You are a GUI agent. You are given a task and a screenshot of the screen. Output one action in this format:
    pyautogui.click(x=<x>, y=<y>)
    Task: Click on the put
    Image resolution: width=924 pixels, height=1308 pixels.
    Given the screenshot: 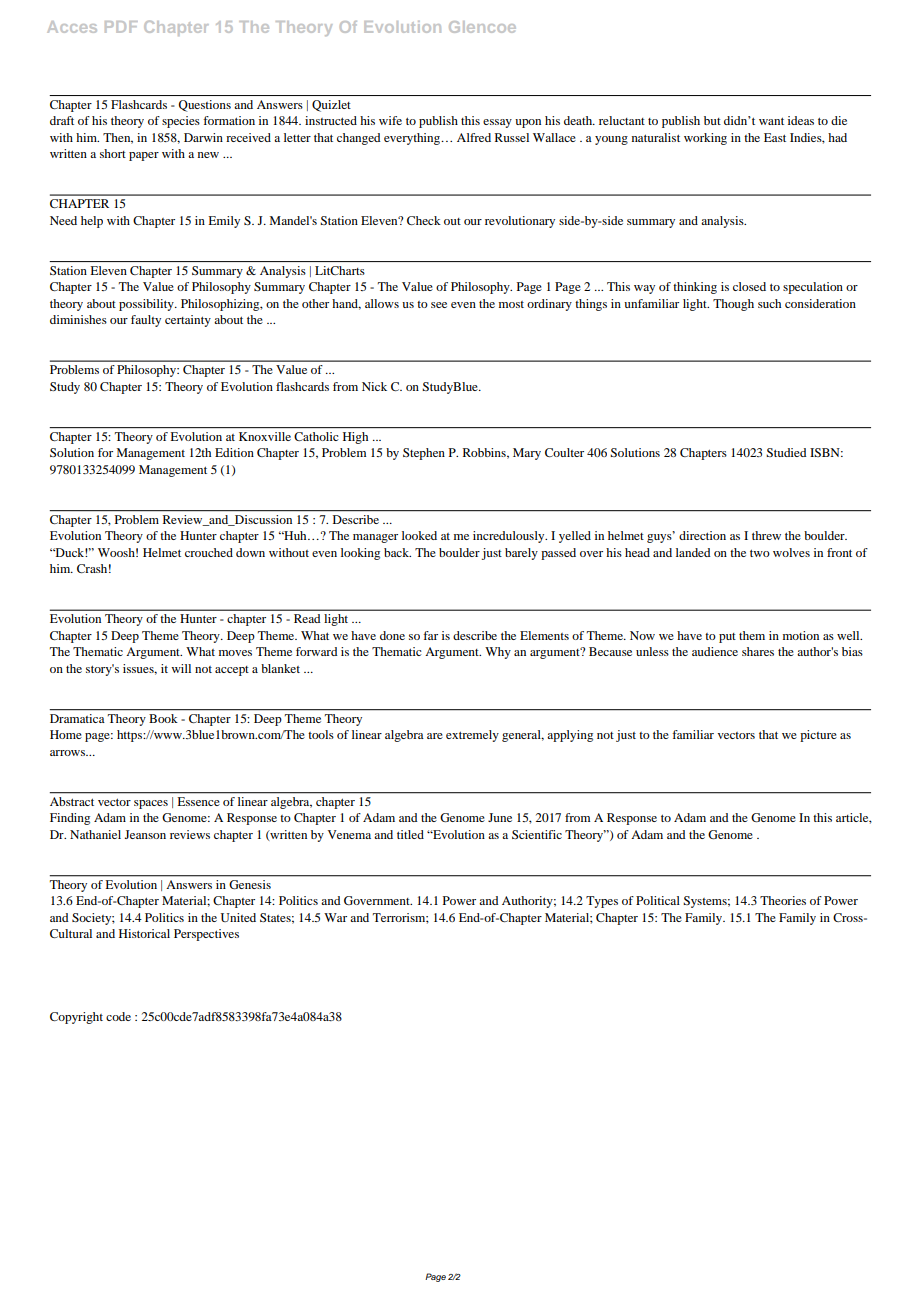 What is the action you would take?
    pyautogui.click(x=727, y=638)
